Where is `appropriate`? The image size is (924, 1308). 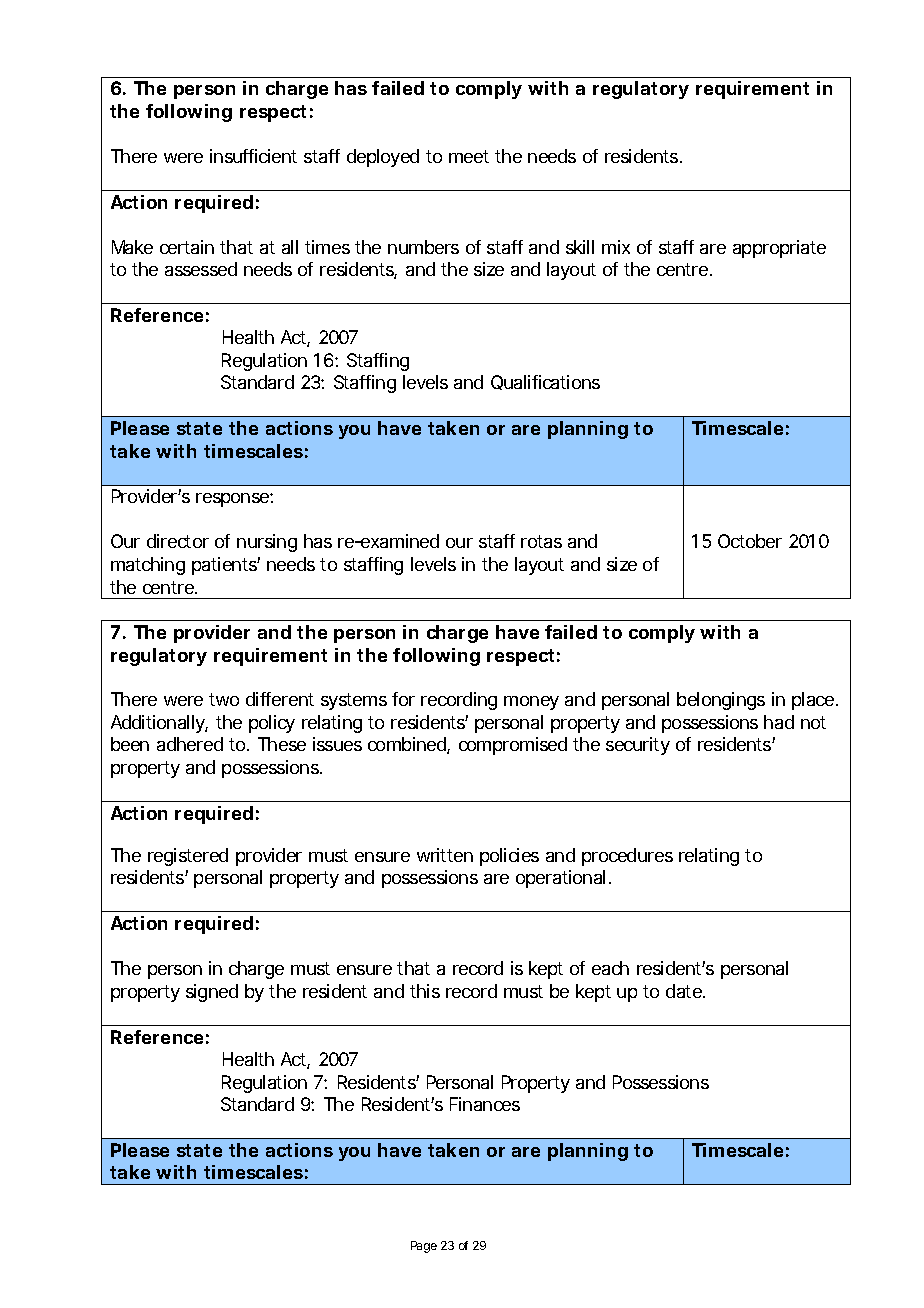
appropriate is located at coordinates (779, 249).
